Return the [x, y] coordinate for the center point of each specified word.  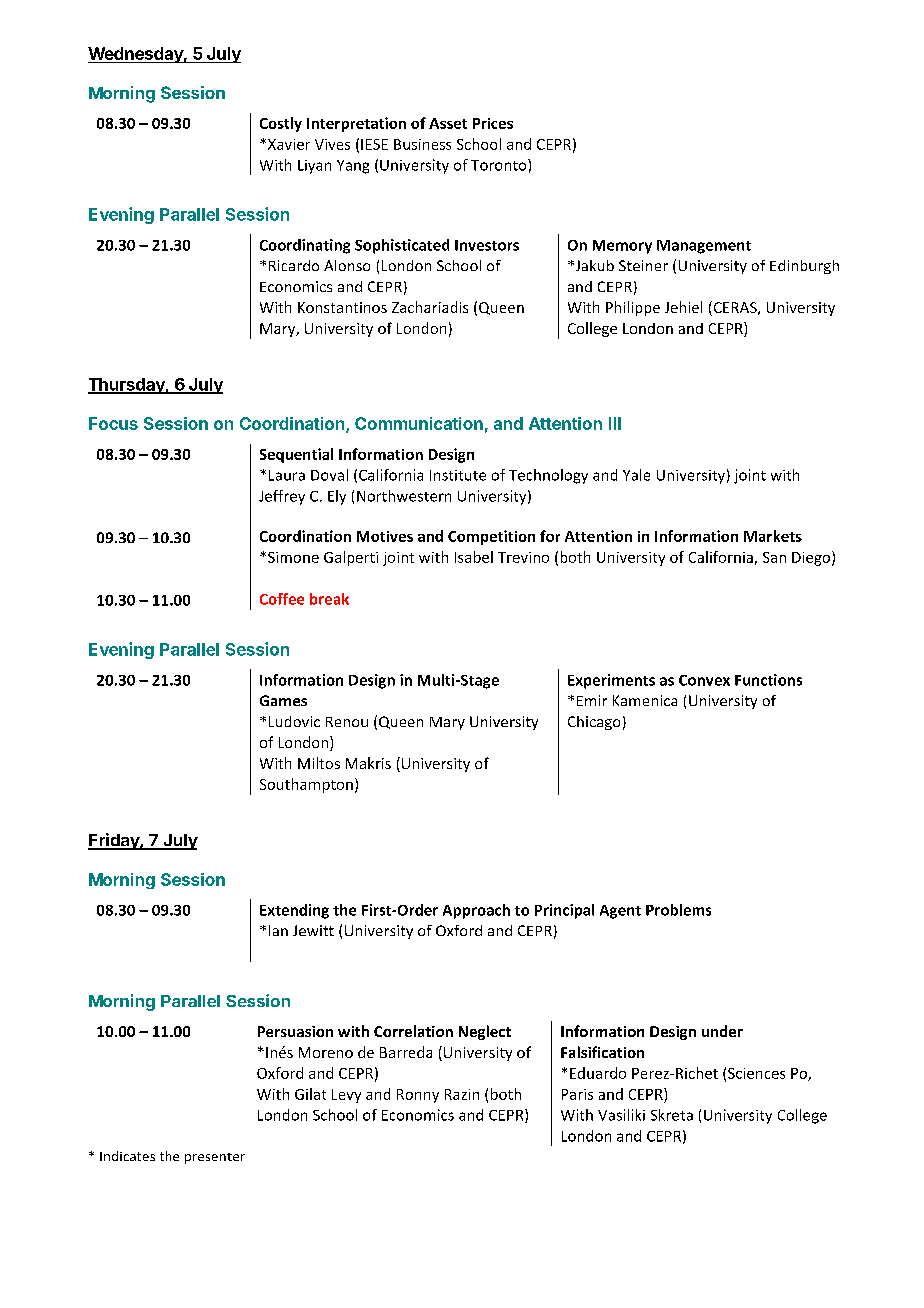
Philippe [633, 308]
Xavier [287, 144]
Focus [113, 423]
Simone [293, 557]
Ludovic [294, 721]
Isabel [474, 557]
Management [704, 247]
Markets [773, 536]
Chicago [594, 723]
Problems [678, 910]
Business [422, 144]
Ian [278, 930]
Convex [704, 680]
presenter [215, 1158]
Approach [476, 911]
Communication [419, 423]
